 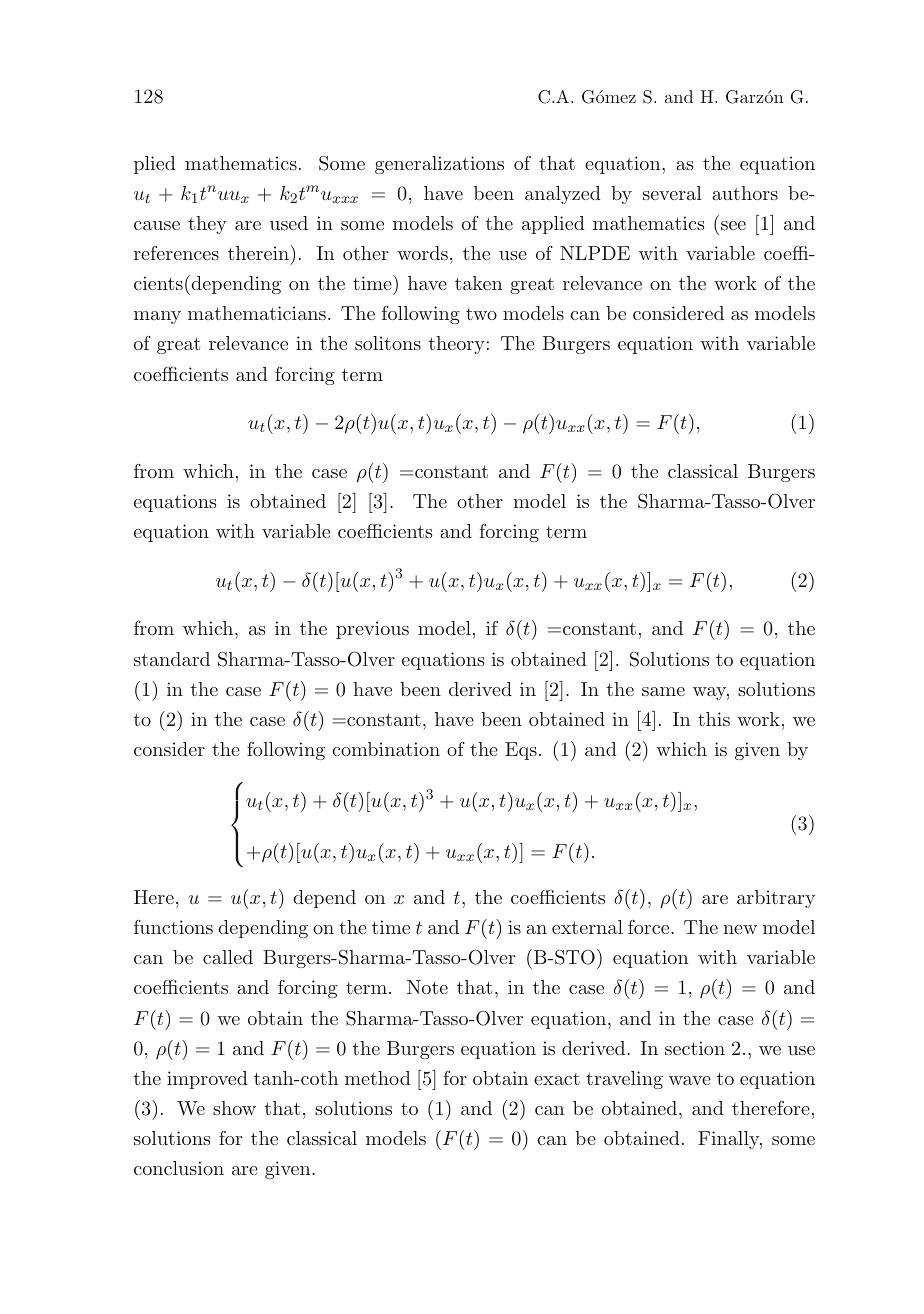 What do you see at coordinates (427, 987) in the document?
I see `Note` at bounding box center [427, 987].
